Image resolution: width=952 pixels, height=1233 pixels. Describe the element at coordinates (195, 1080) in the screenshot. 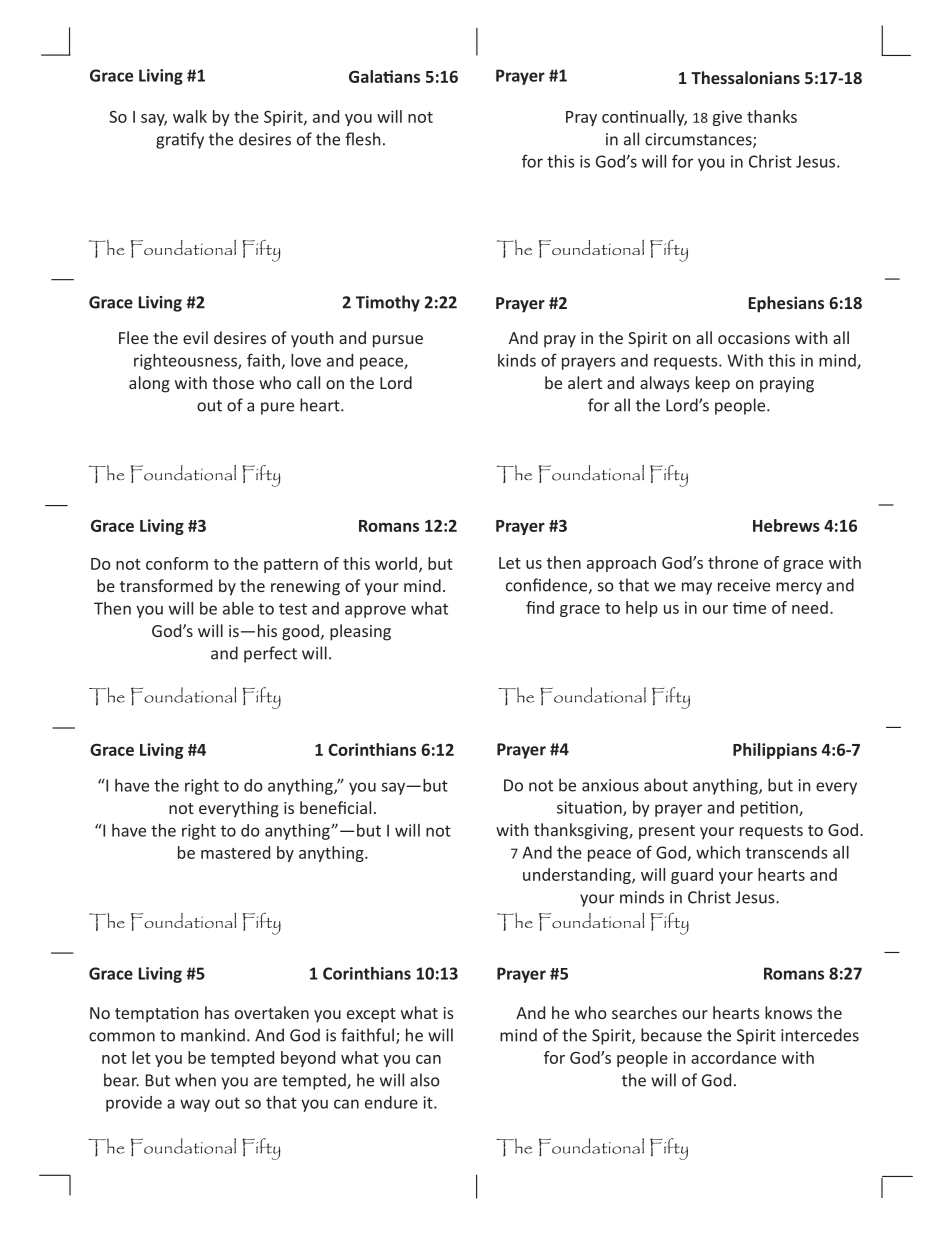

I see `when` at that location.
